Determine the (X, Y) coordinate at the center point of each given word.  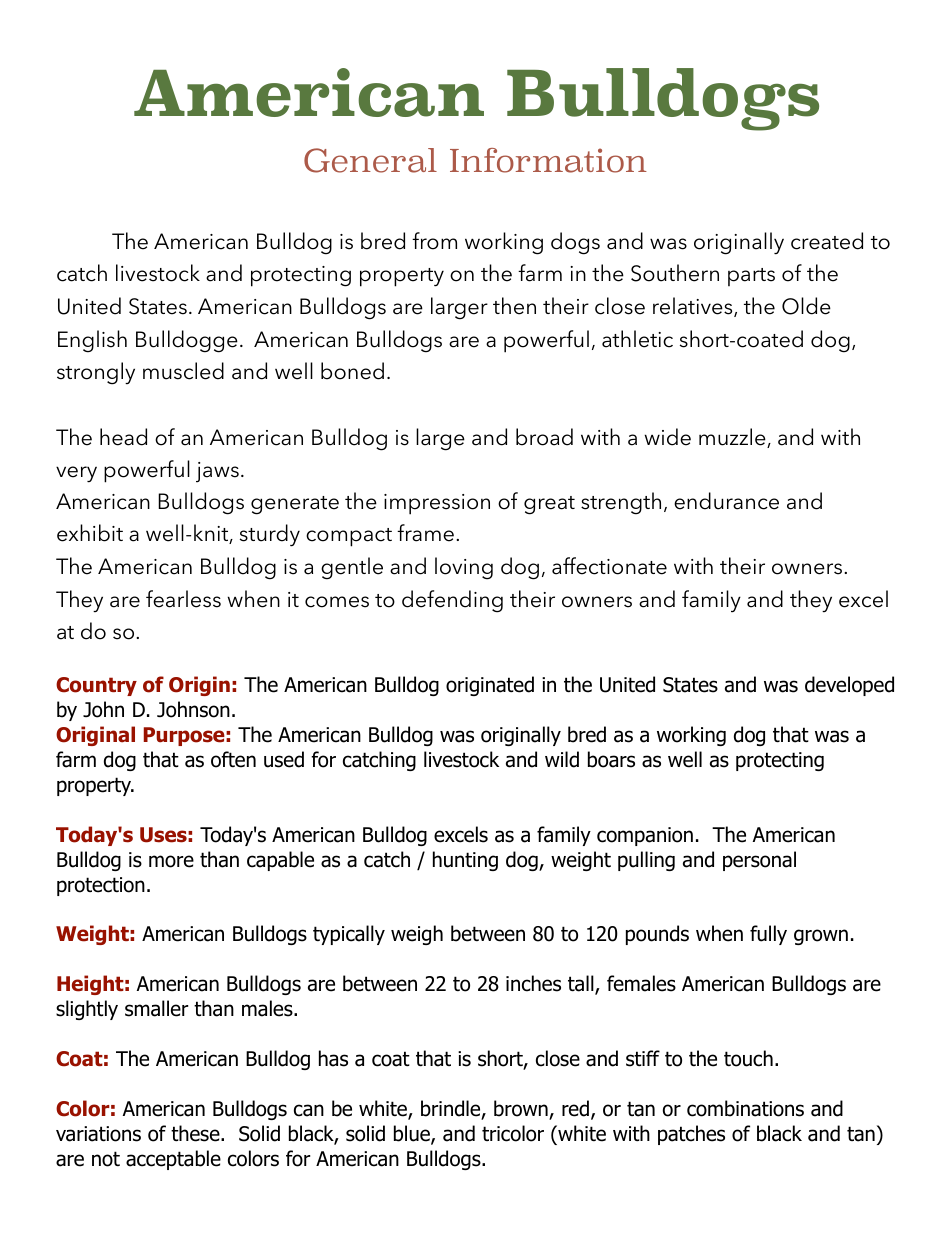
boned (352, 371)
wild (562, 759)
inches (533, 983)
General (370, 160)
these (196, 1133)
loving (464, 568)
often (233, 759)
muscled (183, 371)
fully (768, 935)
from (434, 241)
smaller (156, 1008)
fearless (183, 599)
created (827, 241)
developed (849, 686)
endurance (726, 501)
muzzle (733, 438)
